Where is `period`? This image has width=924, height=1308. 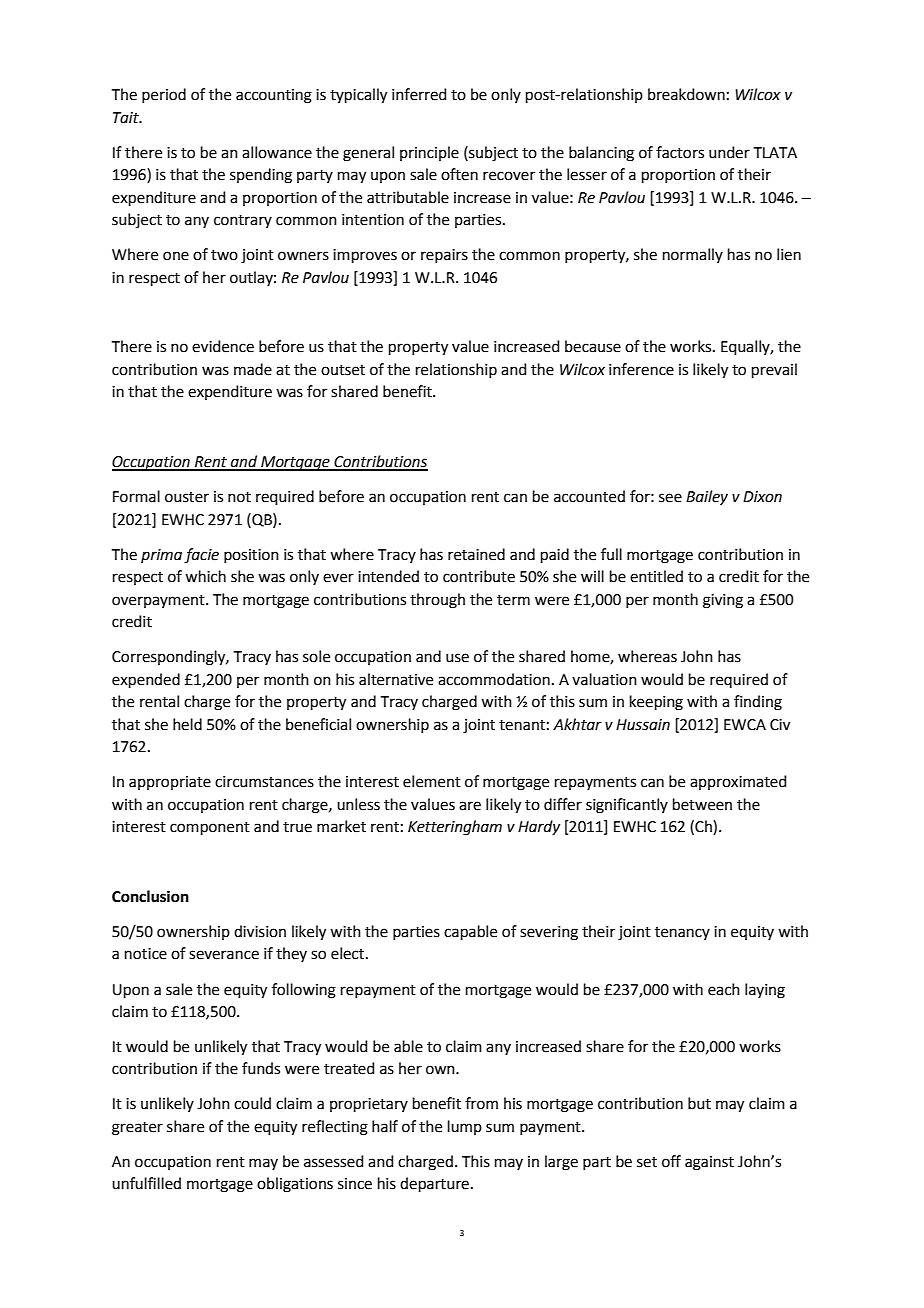 period is located at coordinates (164, 95).
